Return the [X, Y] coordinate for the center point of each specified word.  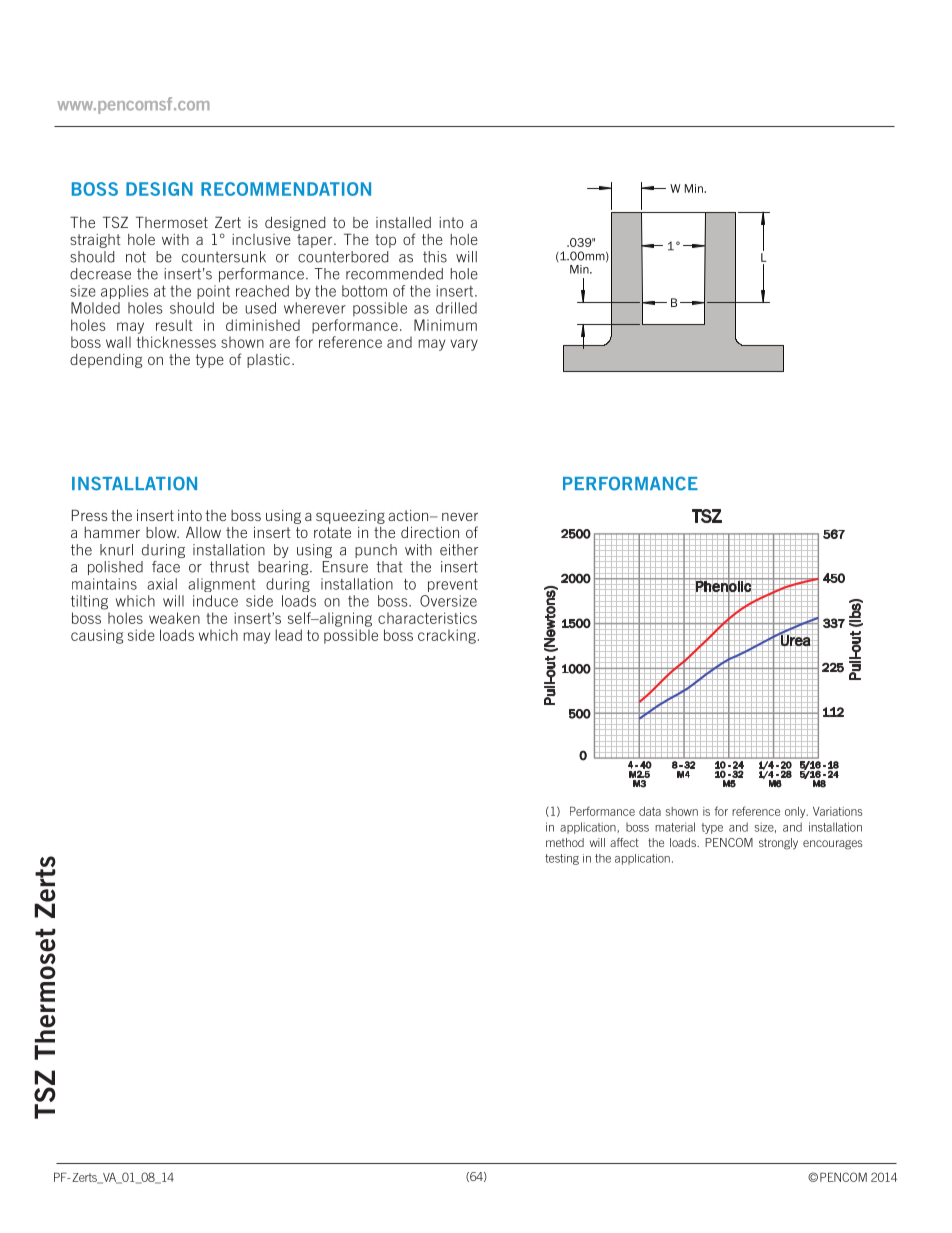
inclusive [261, 239]
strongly [778, 844]
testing [562, 859]
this [435, 257]
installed [403, 222]
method [565, 842]
